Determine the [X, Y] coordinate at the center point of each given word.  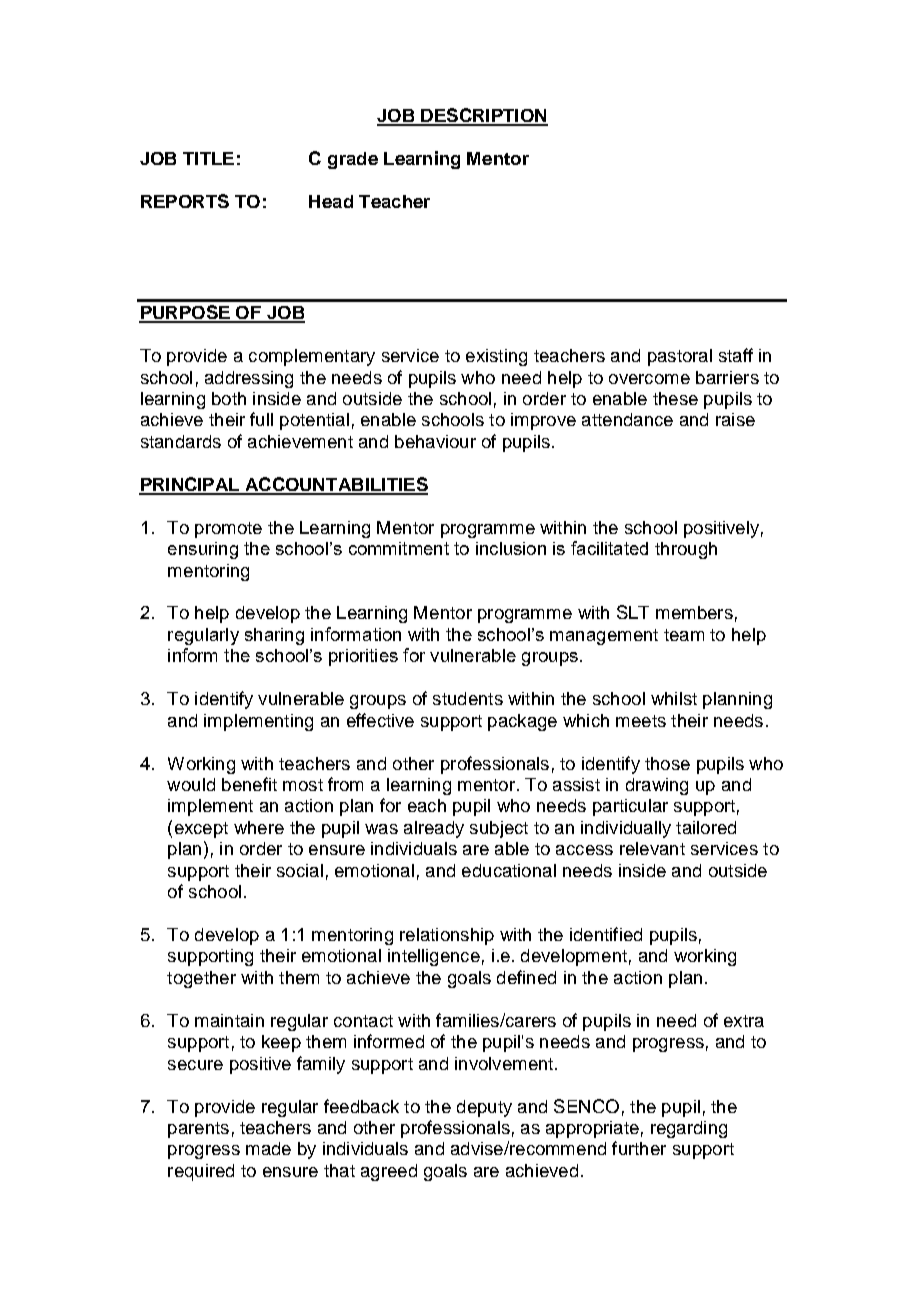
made [268, 1148]
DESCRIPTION [483, 116]
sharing [274, 636]
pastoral [680, 357]
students [468, 698]
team [684, 635]
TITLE [208, 158]
